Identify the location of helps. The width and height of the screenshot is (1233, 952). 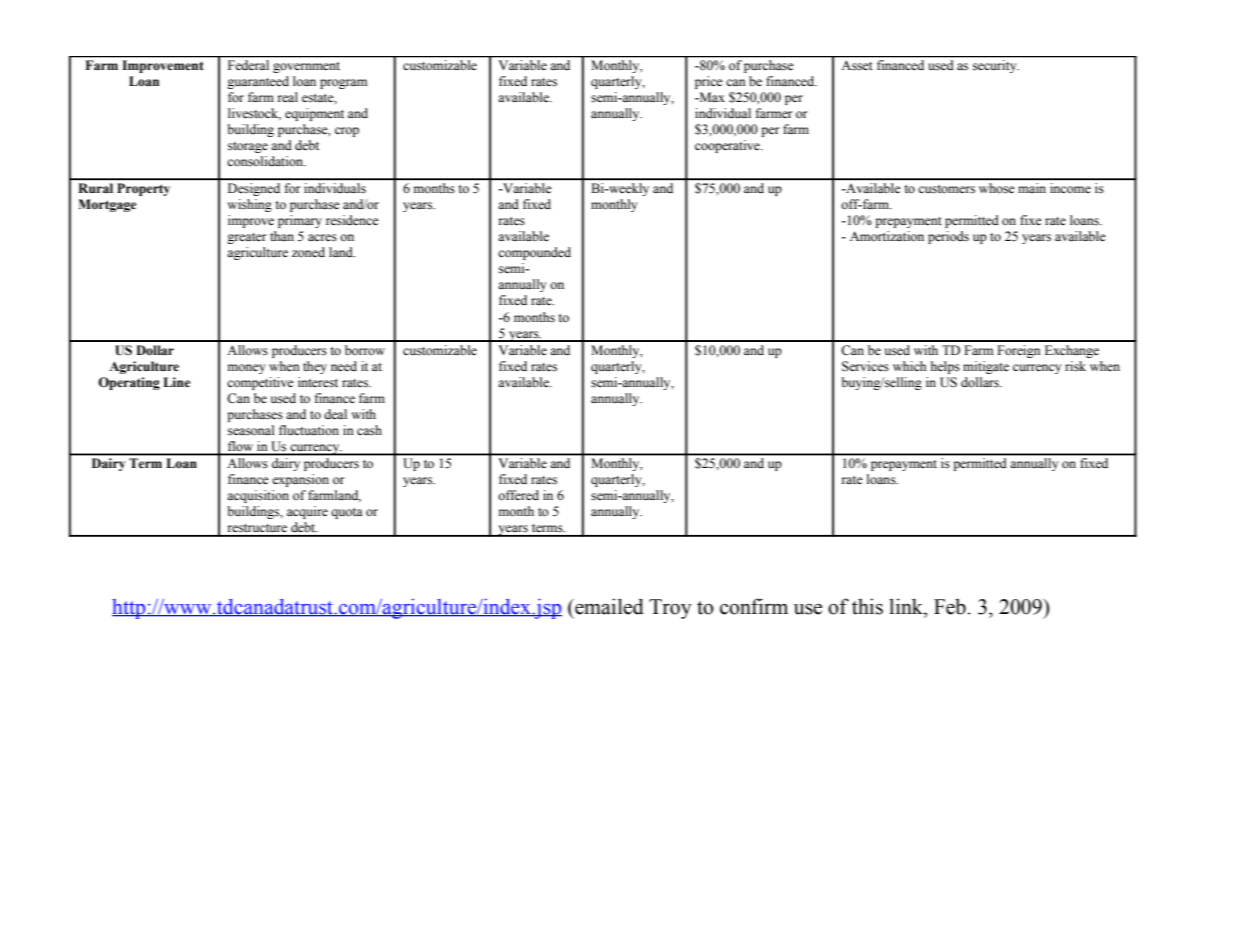
(945, 367).
